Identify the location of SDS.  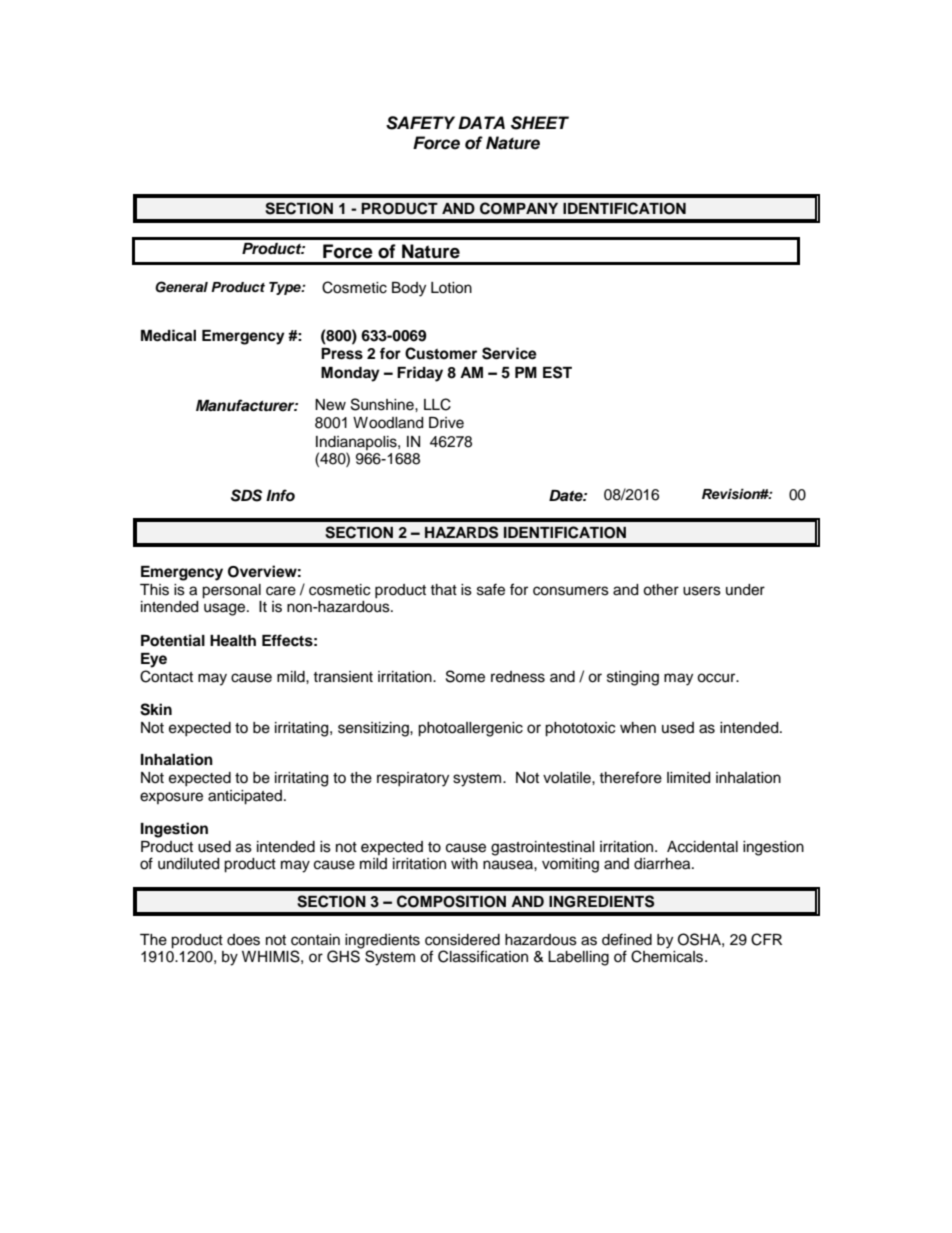
(246, 495).
